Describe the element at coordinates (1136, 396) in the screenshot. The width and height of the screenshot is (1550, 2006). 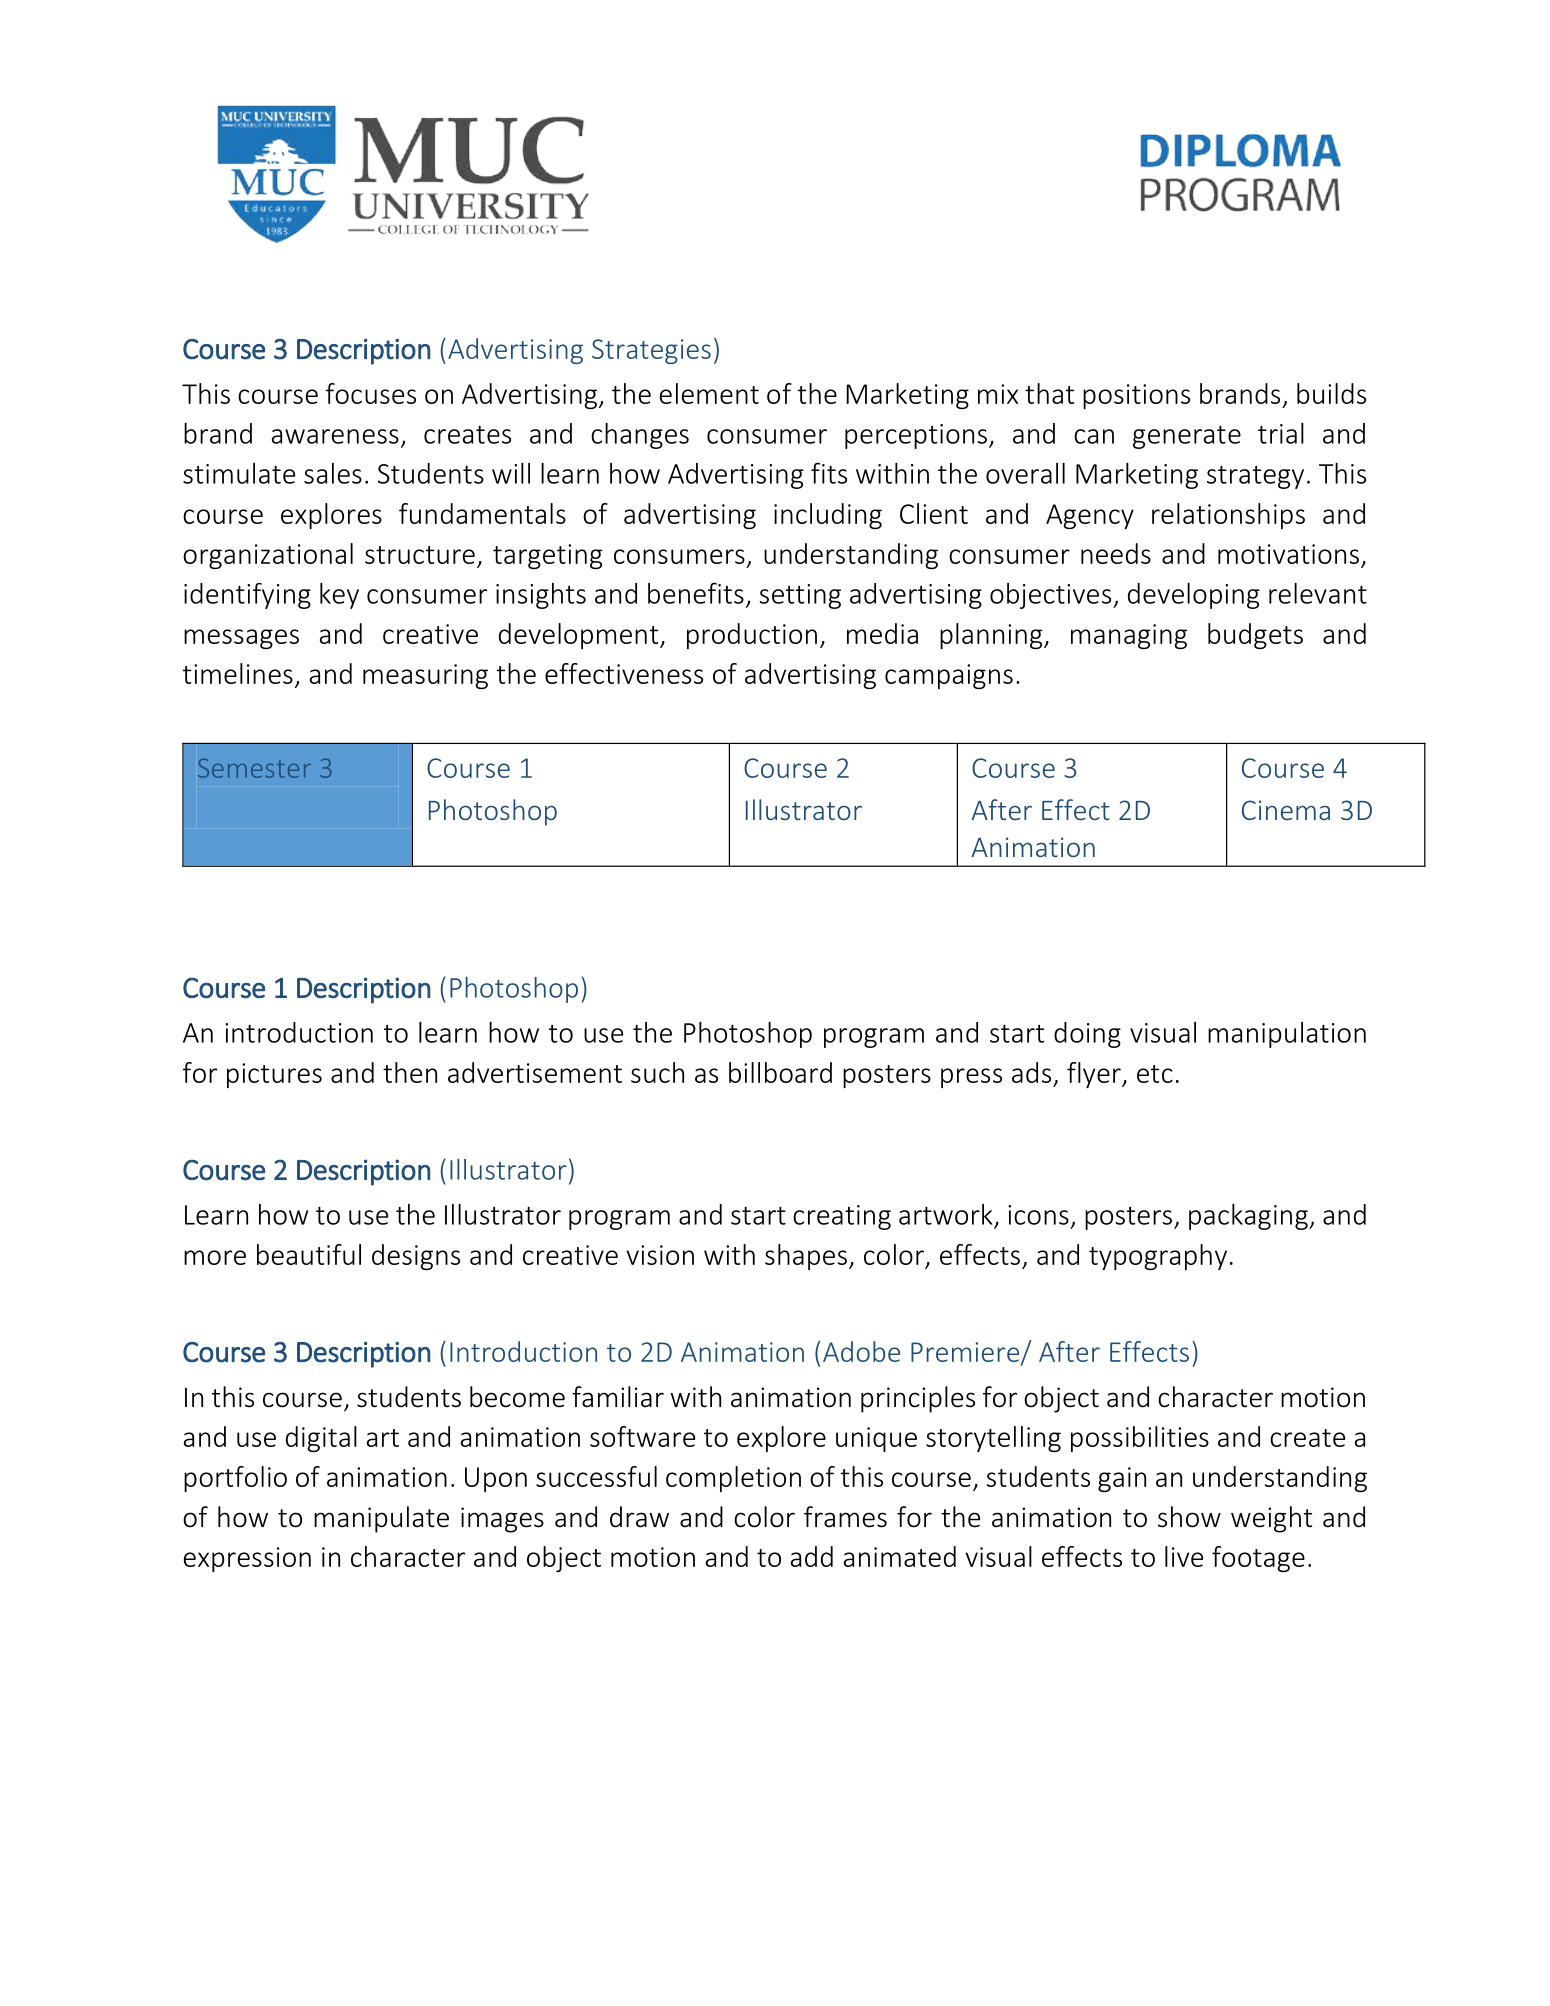
I see `positions` at that location.
